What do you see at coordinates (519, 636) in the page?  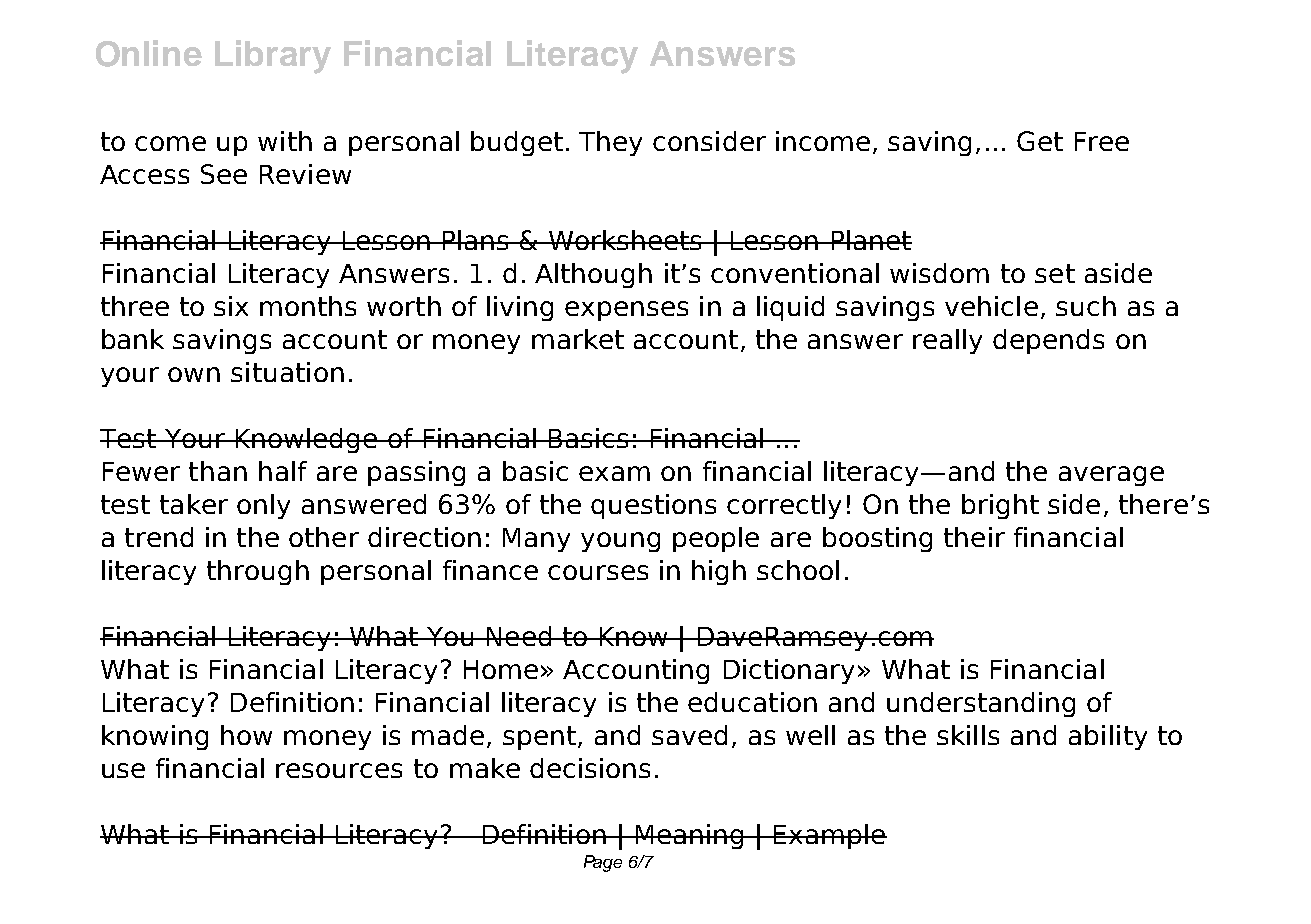 I see `Need` at bounding box center [519, 636].
